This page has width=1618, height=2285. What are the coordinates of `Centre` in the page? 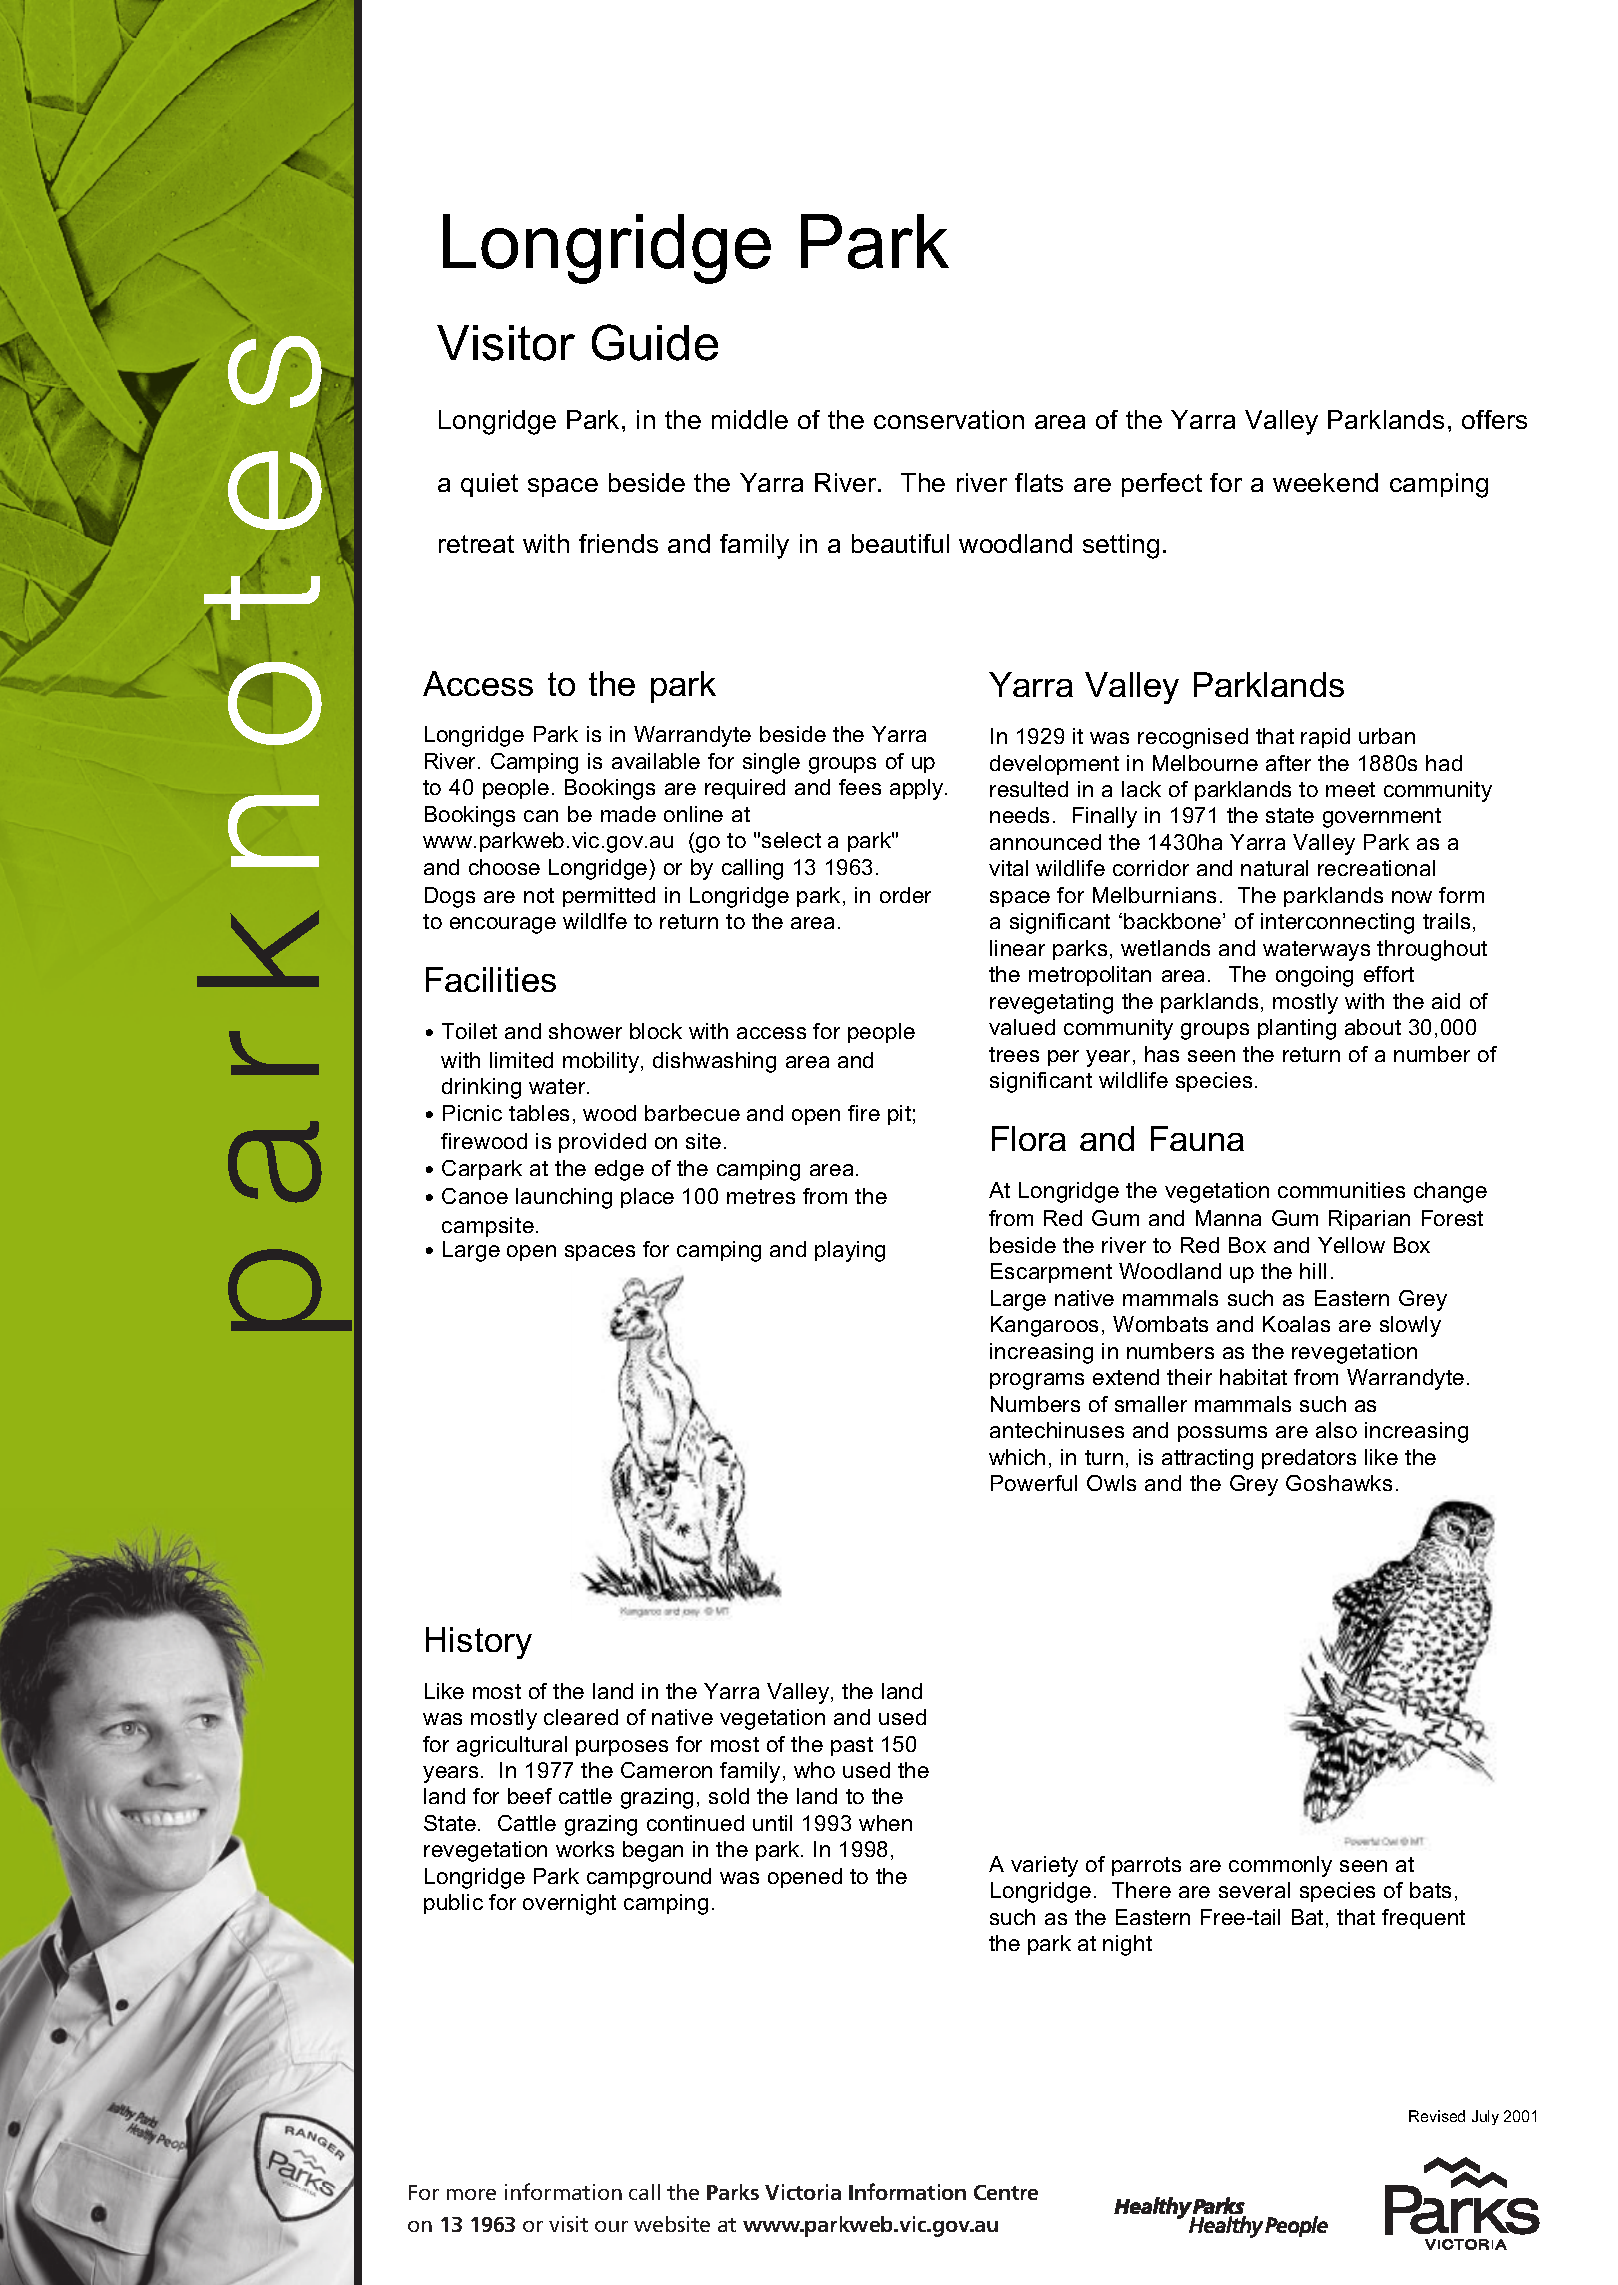 It's located at (1006, 2192).
